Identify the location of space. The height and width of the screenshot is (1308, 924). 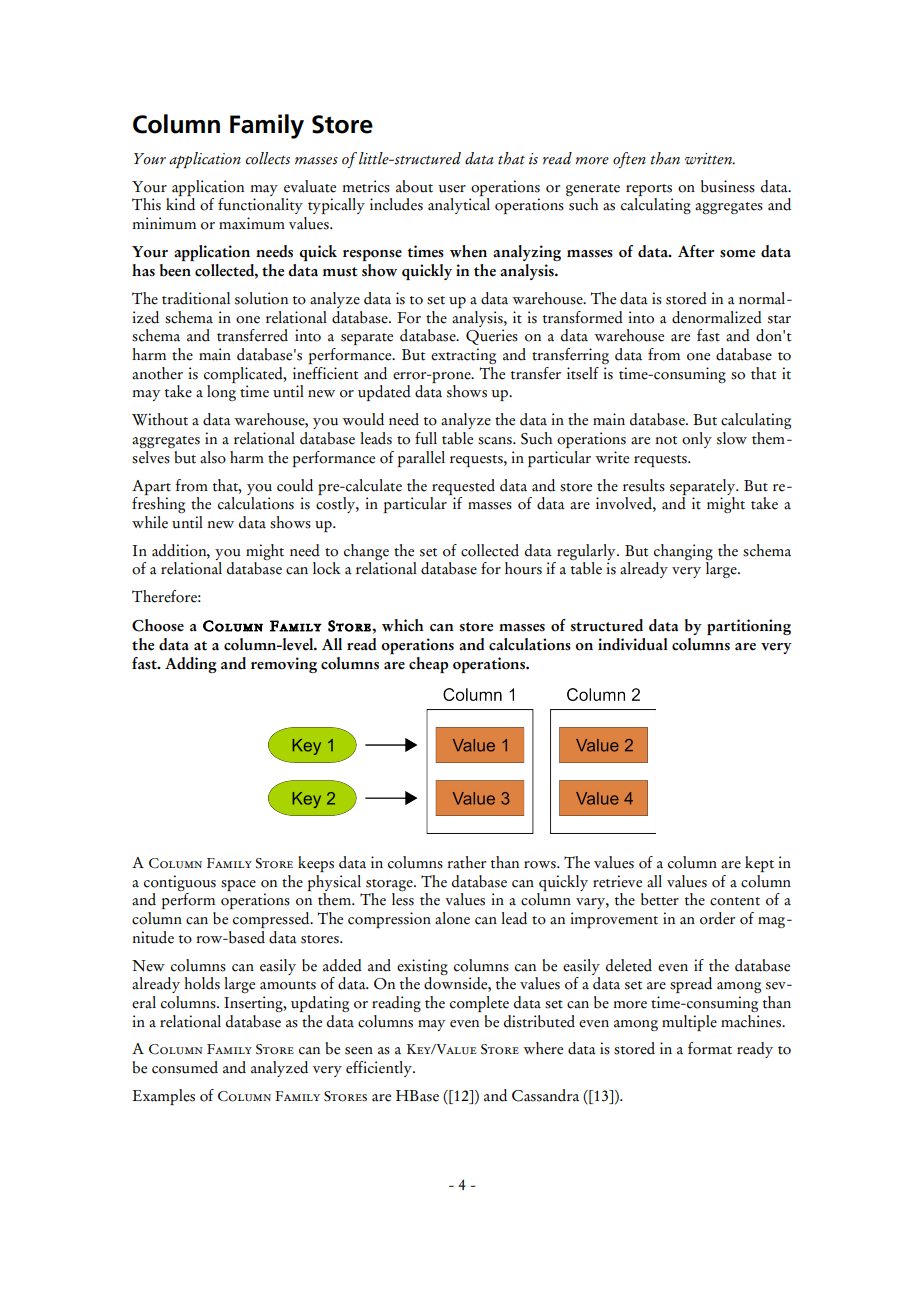
(238, 885).
